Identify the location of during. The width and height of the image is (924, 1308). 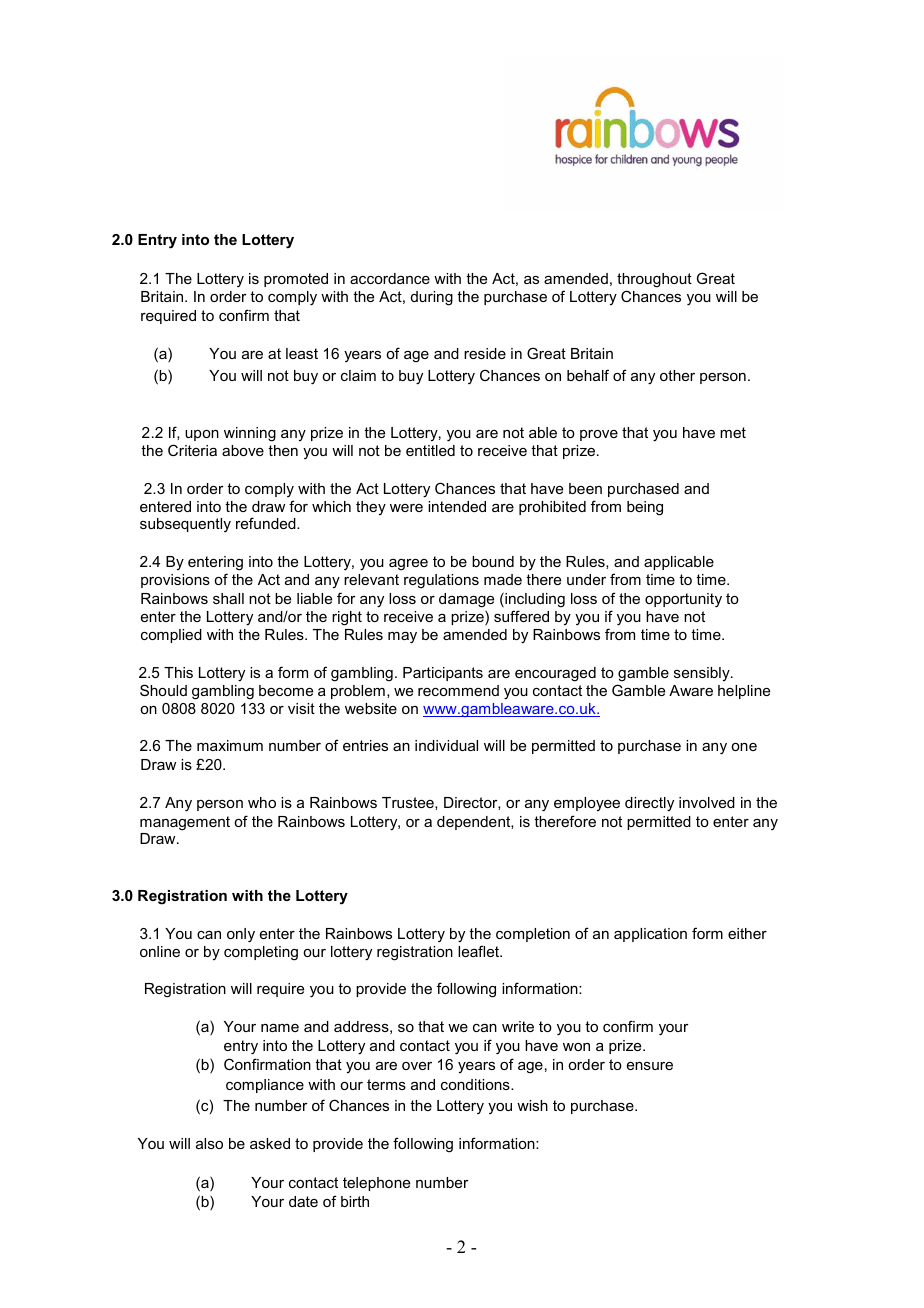
(432, 298).
